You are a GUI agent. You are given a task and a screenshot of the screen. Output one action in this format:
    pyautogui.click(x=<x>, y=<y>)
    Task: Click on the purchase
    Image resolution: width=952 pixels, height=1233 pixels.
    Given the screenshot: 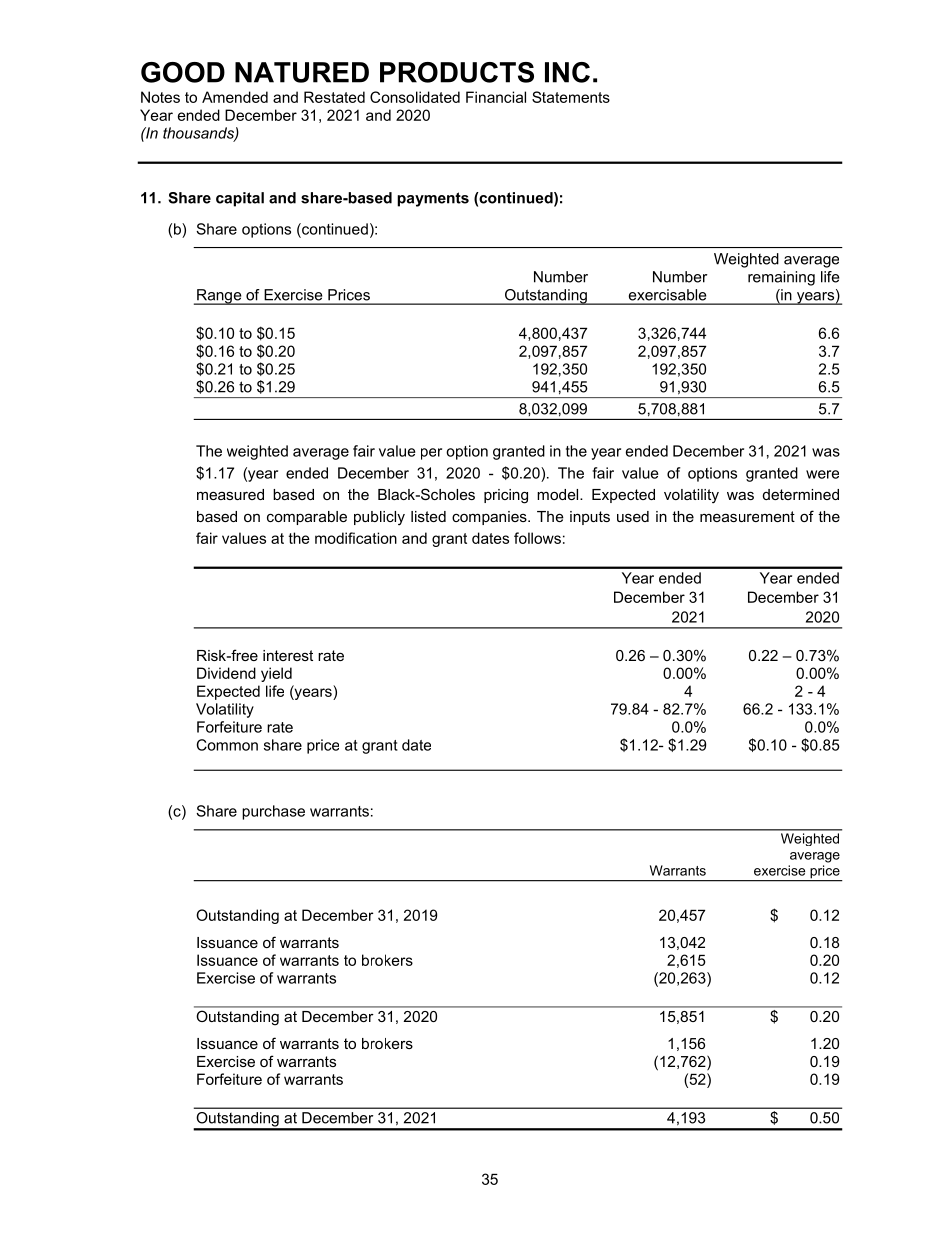 What is the action you would take?
    pyautogui.click(x=273, y=812)
